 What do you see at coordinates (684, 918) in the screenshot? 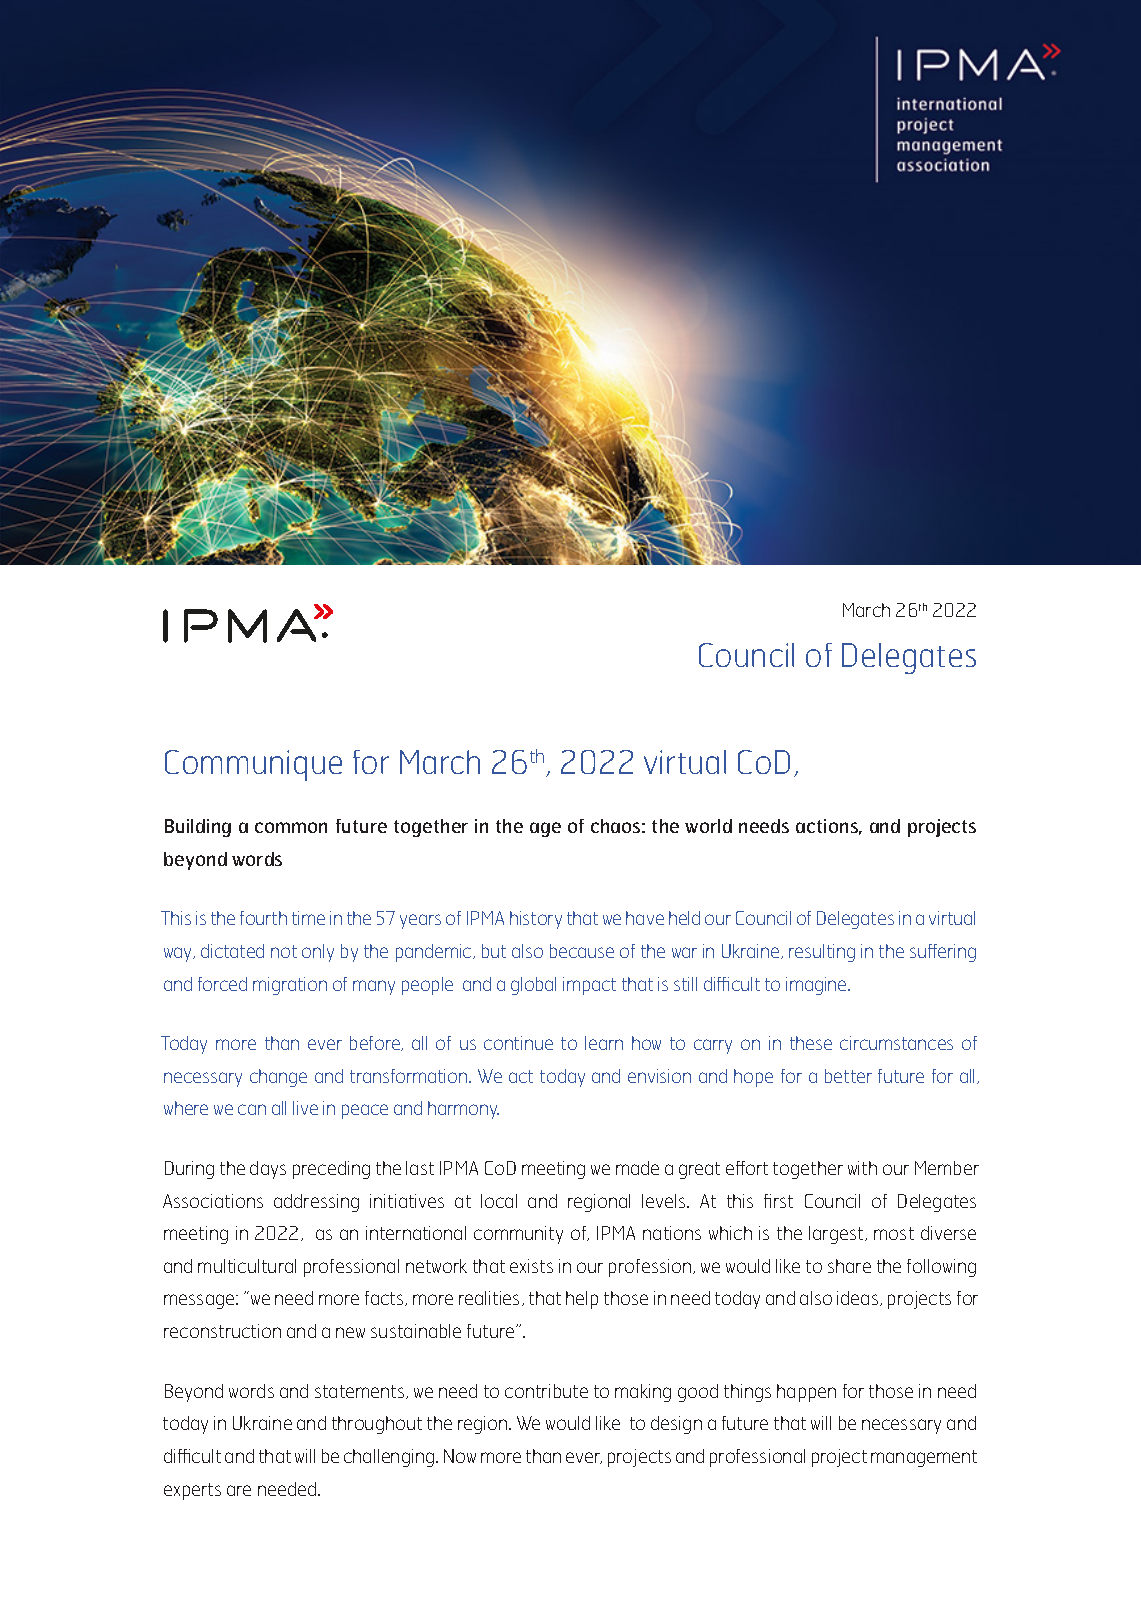
I see `held` at bounding box center [684, 918].
